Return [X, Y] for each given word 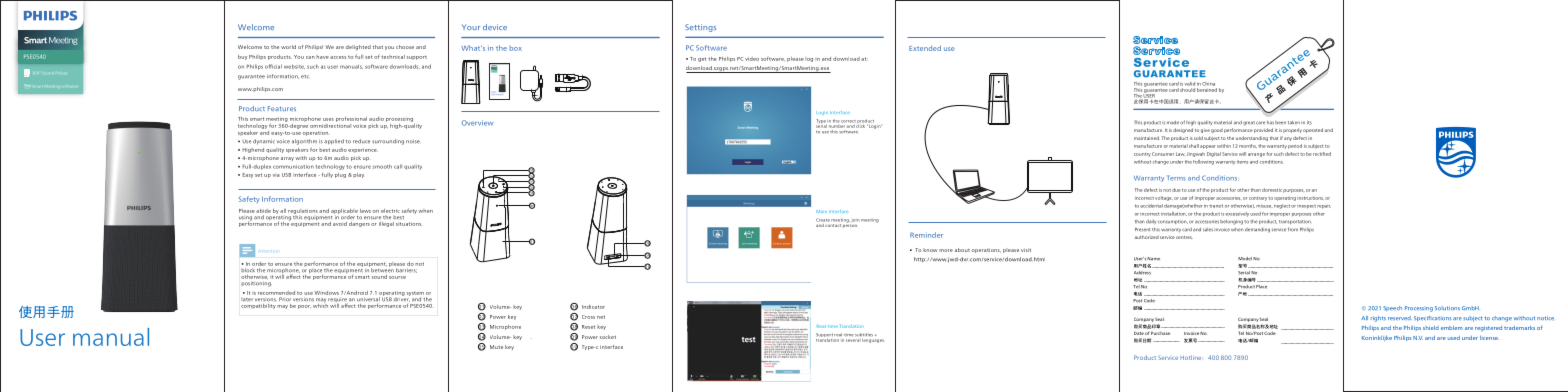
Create [823, 220]
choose [405, 47]
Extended [925, 48]
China [1208, 84]
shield [1431, 328]
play [357, 175]
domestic [1272, 190]
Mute [496, 347]
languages [873, 340]
